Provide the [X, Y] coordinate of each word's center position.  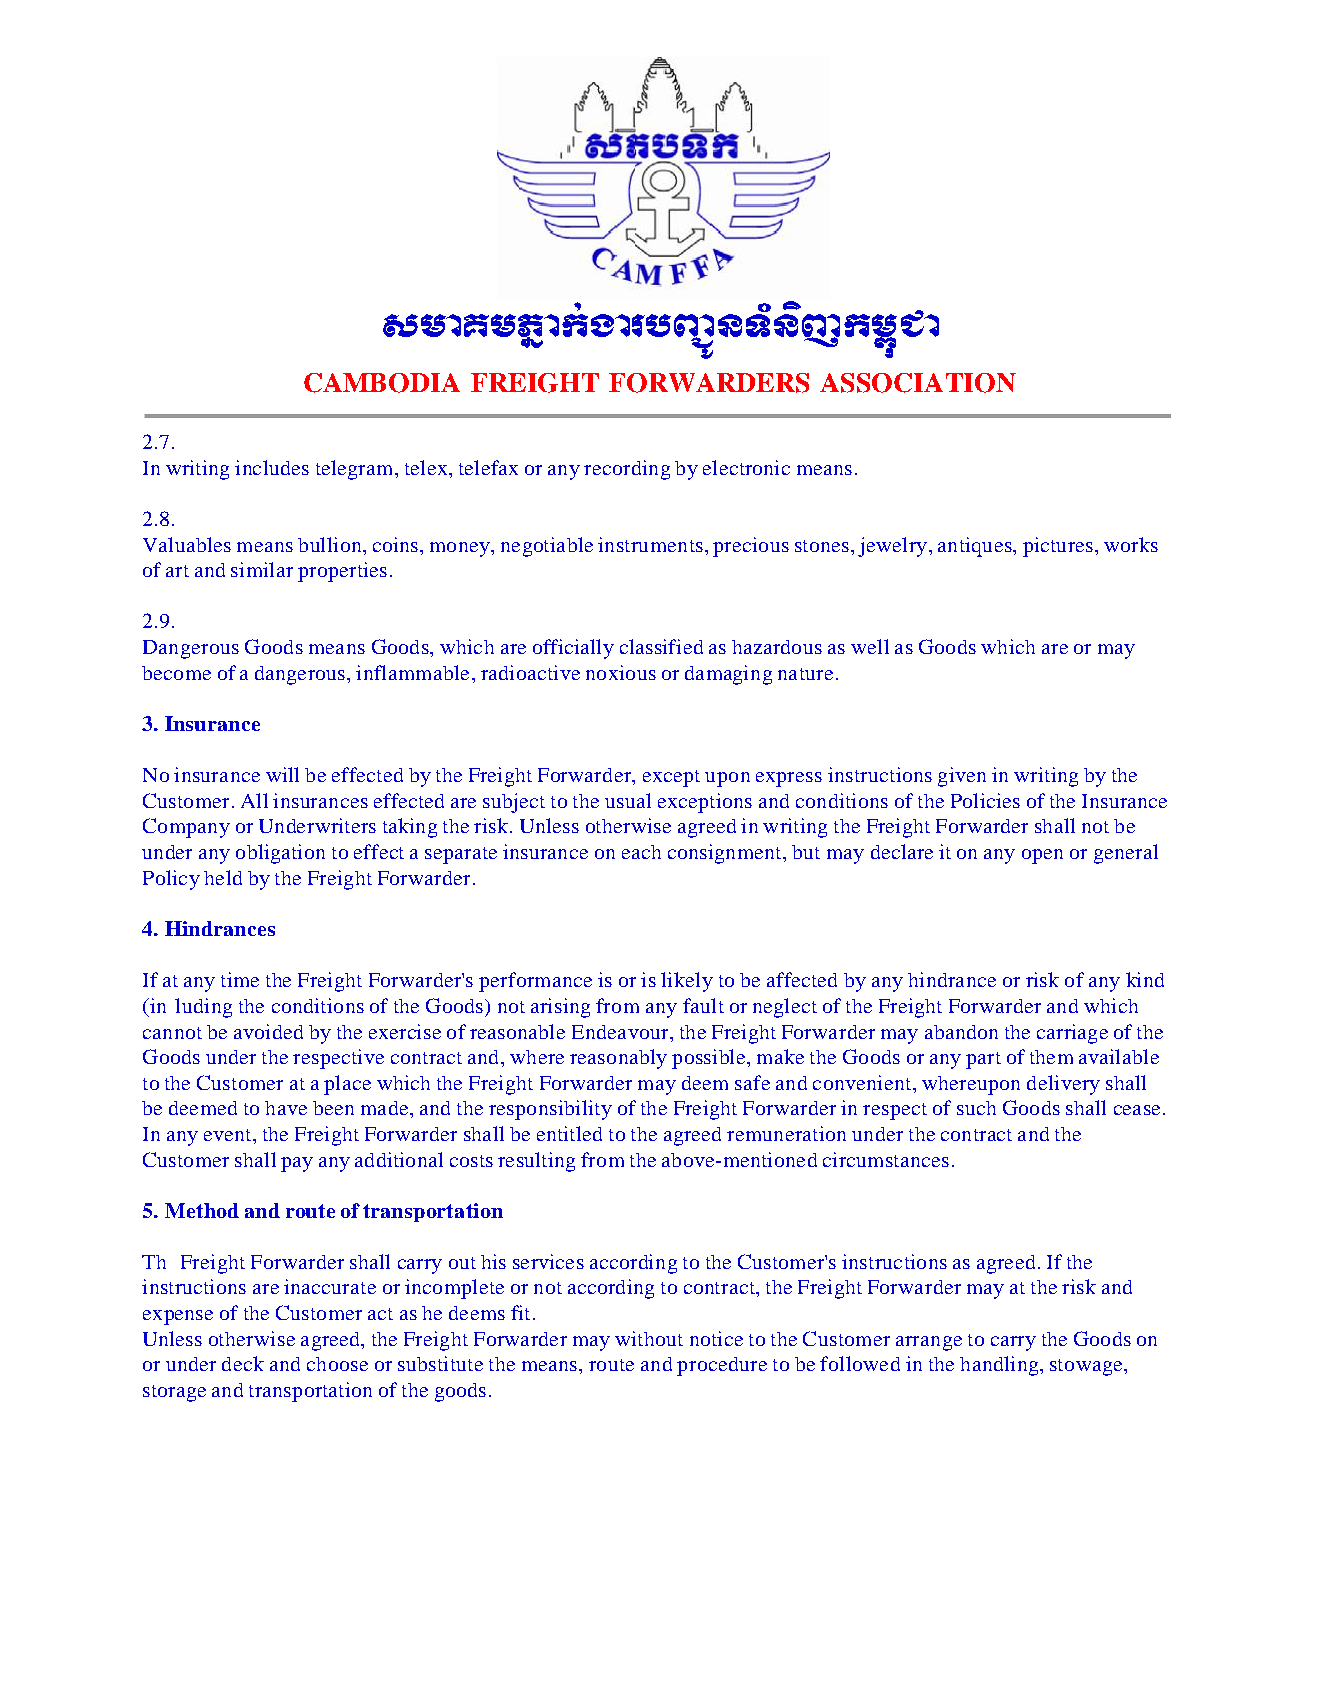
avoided [268, 1031]
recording [627, 470]
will [282, 774]
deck [243, 1363]
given [962, 777]
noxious [621, 672]
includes [272, 467]
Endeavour [621, 1032]
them [1051, 1057]
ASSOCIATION [918, 383]
